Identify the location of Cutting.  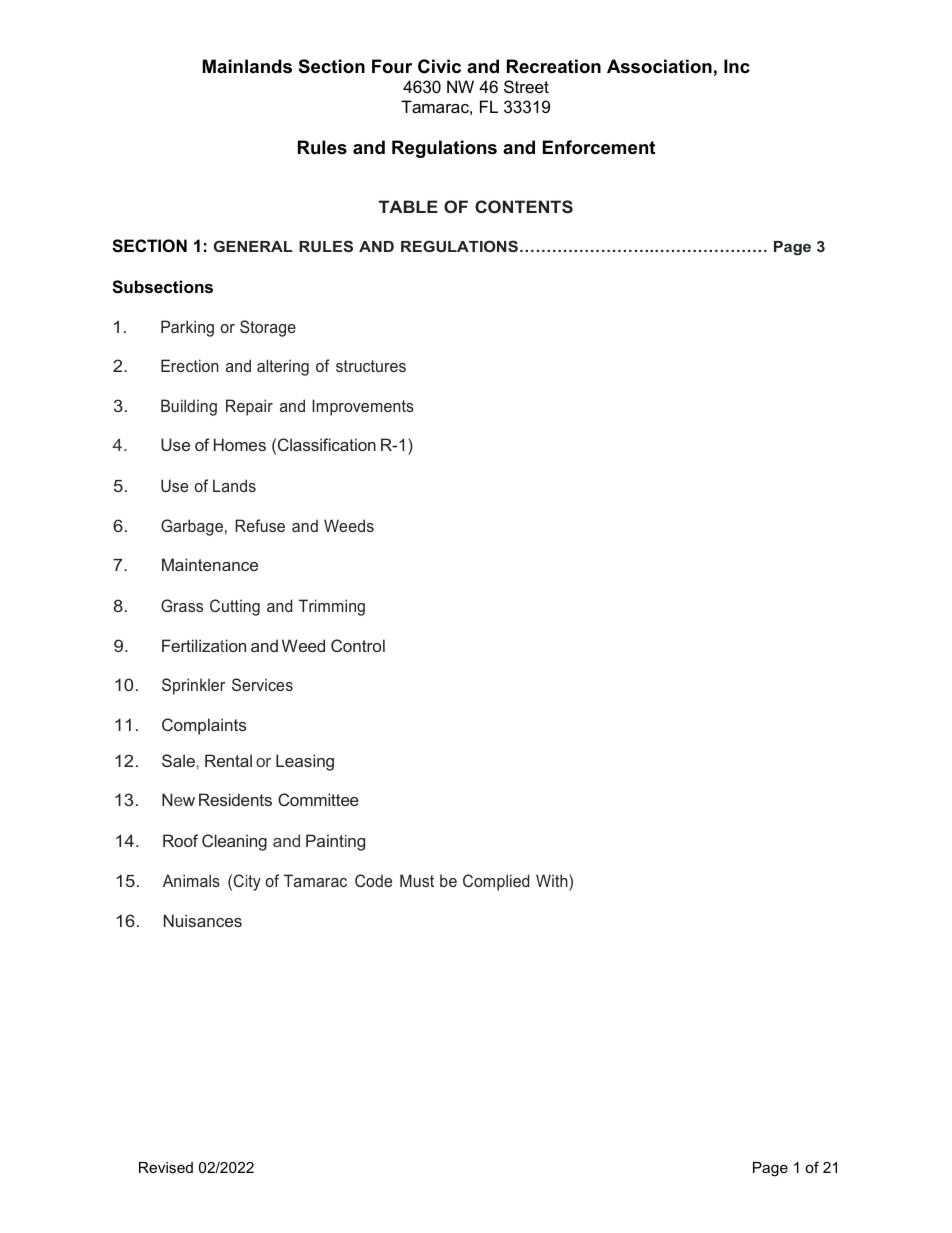
(235, 607).
